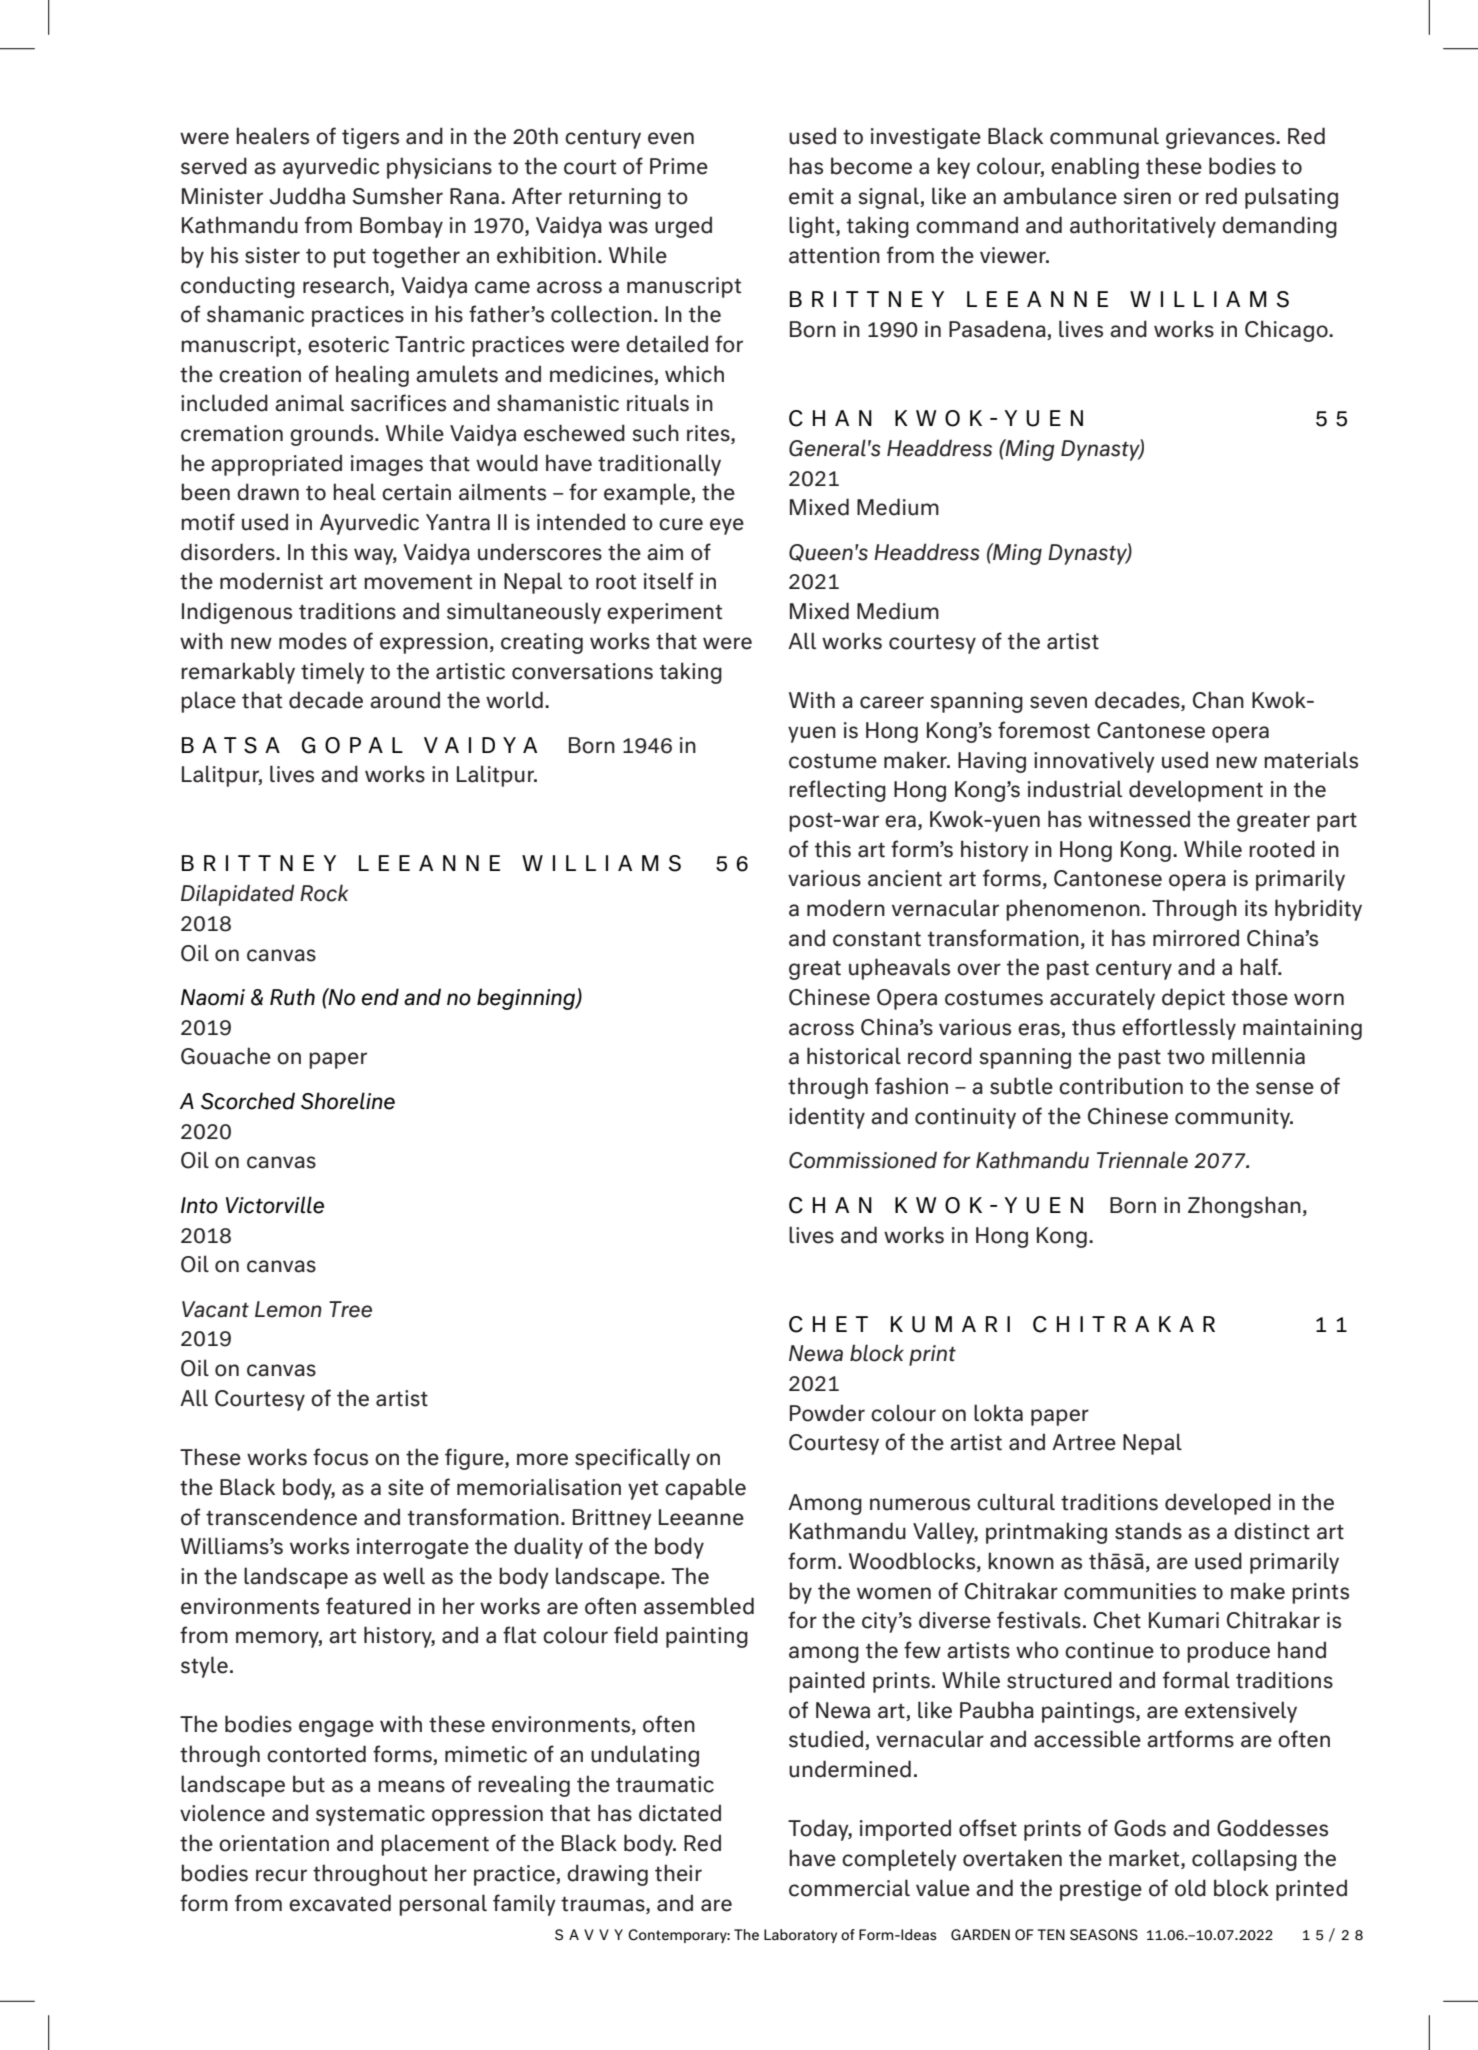 Image resolution: width=1478 pixels, height=2050 pixels. What do you see at coordinates (340, 1457) in the screenshot?
I see `focus` at bounding box center [340, 1457].
